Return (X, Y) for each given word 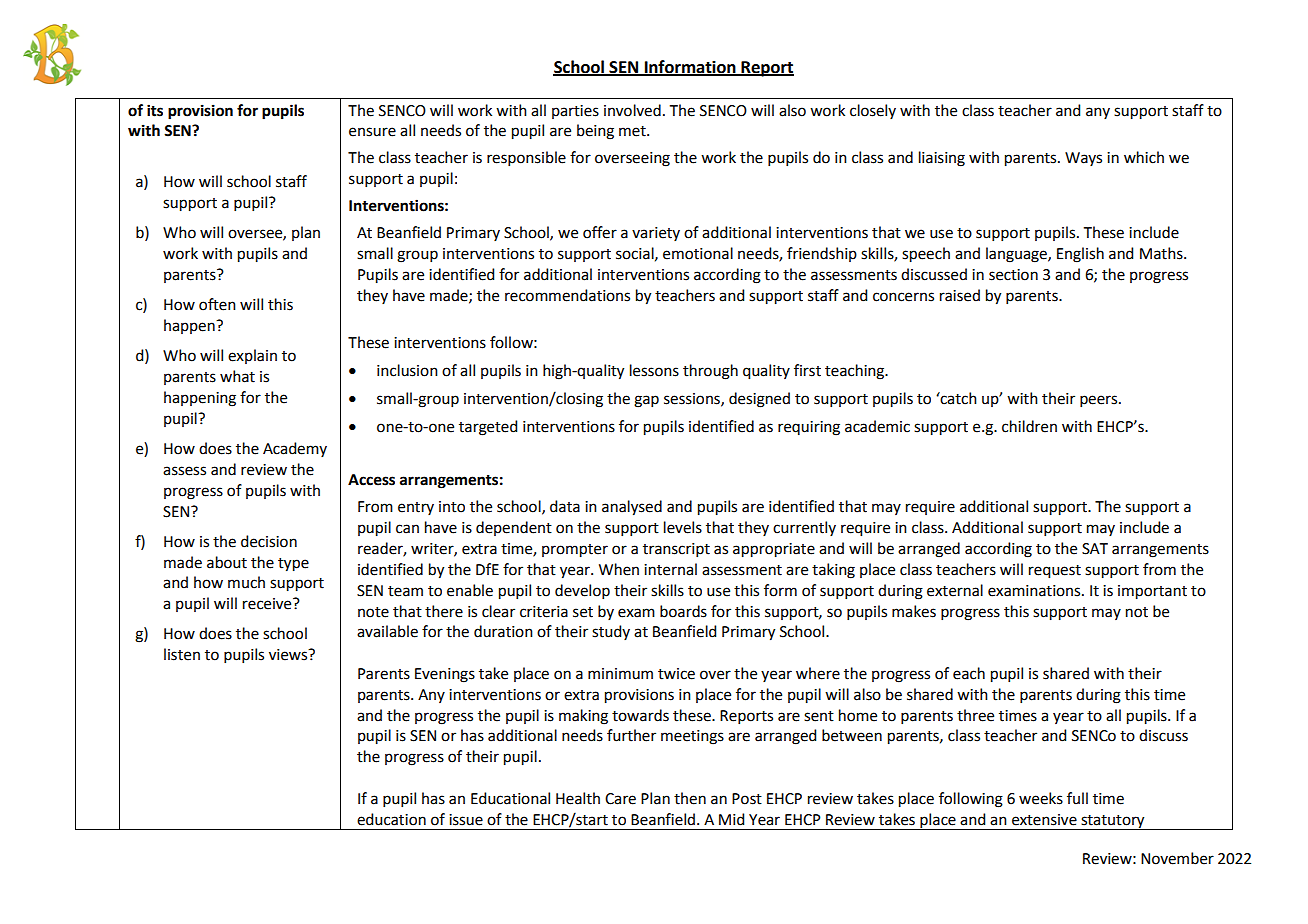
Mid (731, 819)
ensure (372, 132)
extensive (1044, 820)
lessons (654, 370)
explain (252, 356)
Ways (1083, 159)
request (1055, 572)
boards (683, 611)
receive (268, 604)
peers (1100, 401)
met (633, 131)
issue (466, 820)
